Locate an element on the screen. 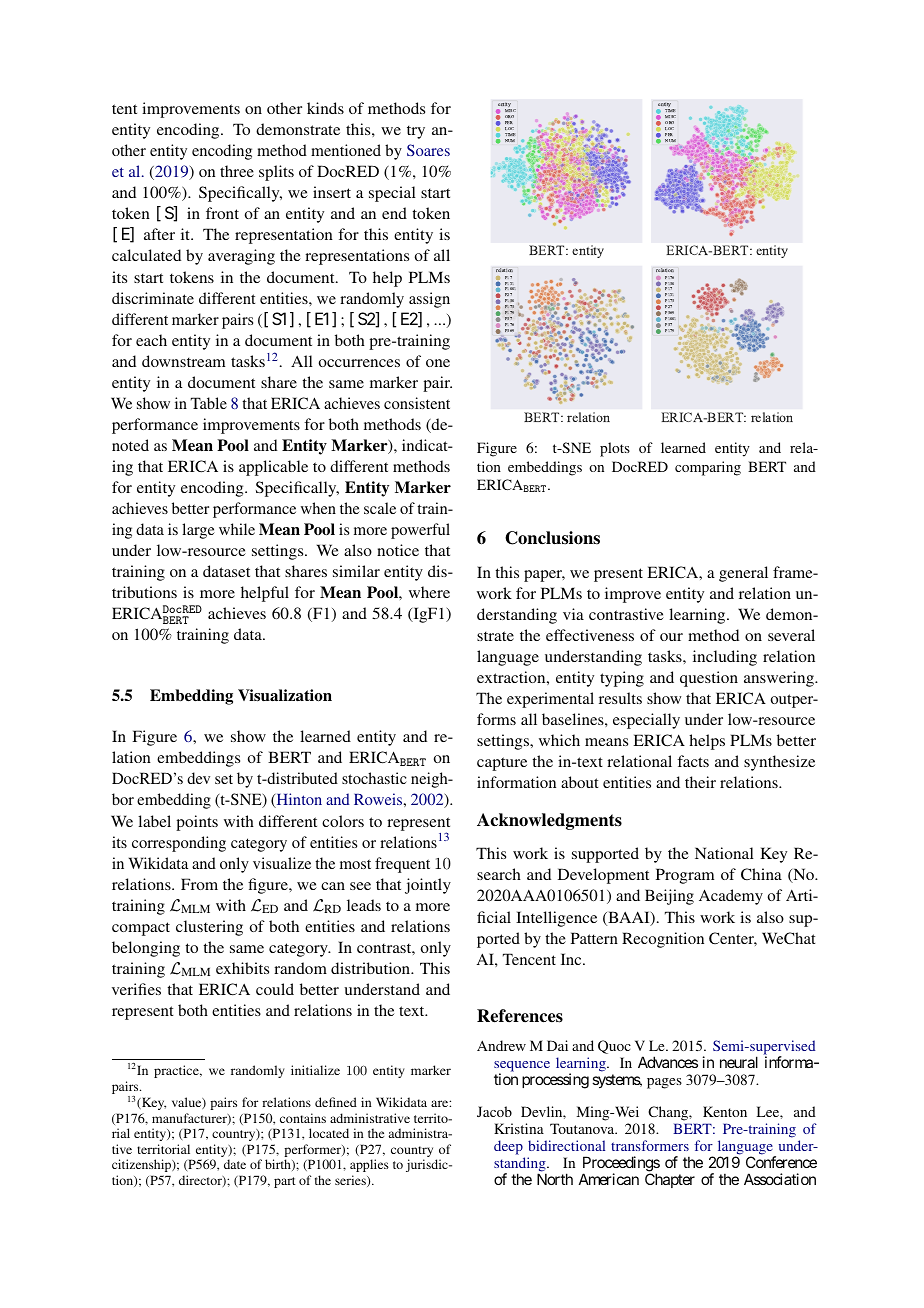  three is located at coordinates (237, 171).
